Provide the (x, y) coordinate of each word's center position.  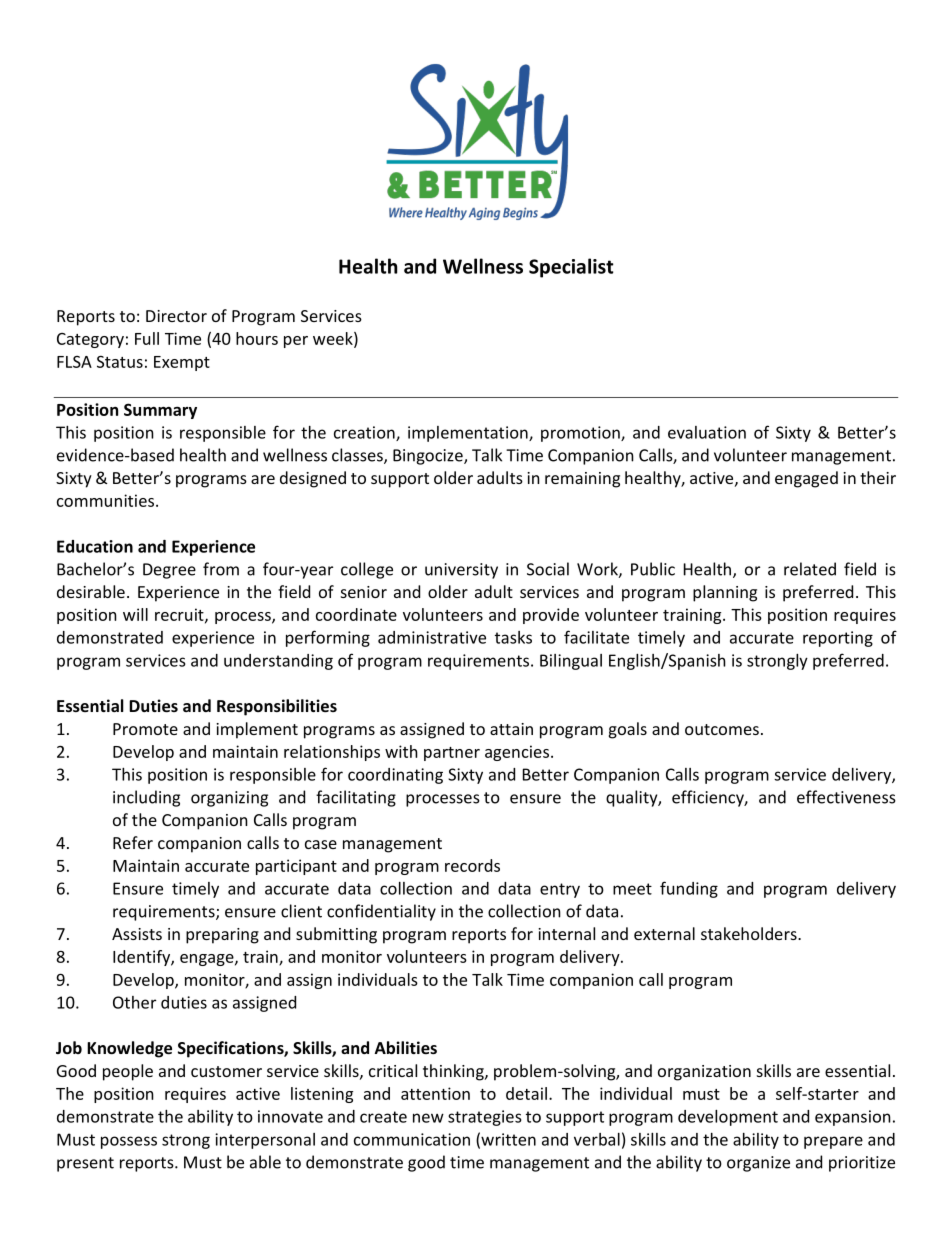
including (146, 798)
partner (452, 754)
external (664, 933)
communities (105, 500)
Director (176, 316)
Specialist (571, 268)
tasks (513, 637)
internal (566, 933)
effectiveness (846, 797)
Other (134, 1002)
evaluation (707, 432)
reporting (838, 639)
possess (129, 1142)
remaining (582, 480)
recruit (180, 615)
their (878, 477)
